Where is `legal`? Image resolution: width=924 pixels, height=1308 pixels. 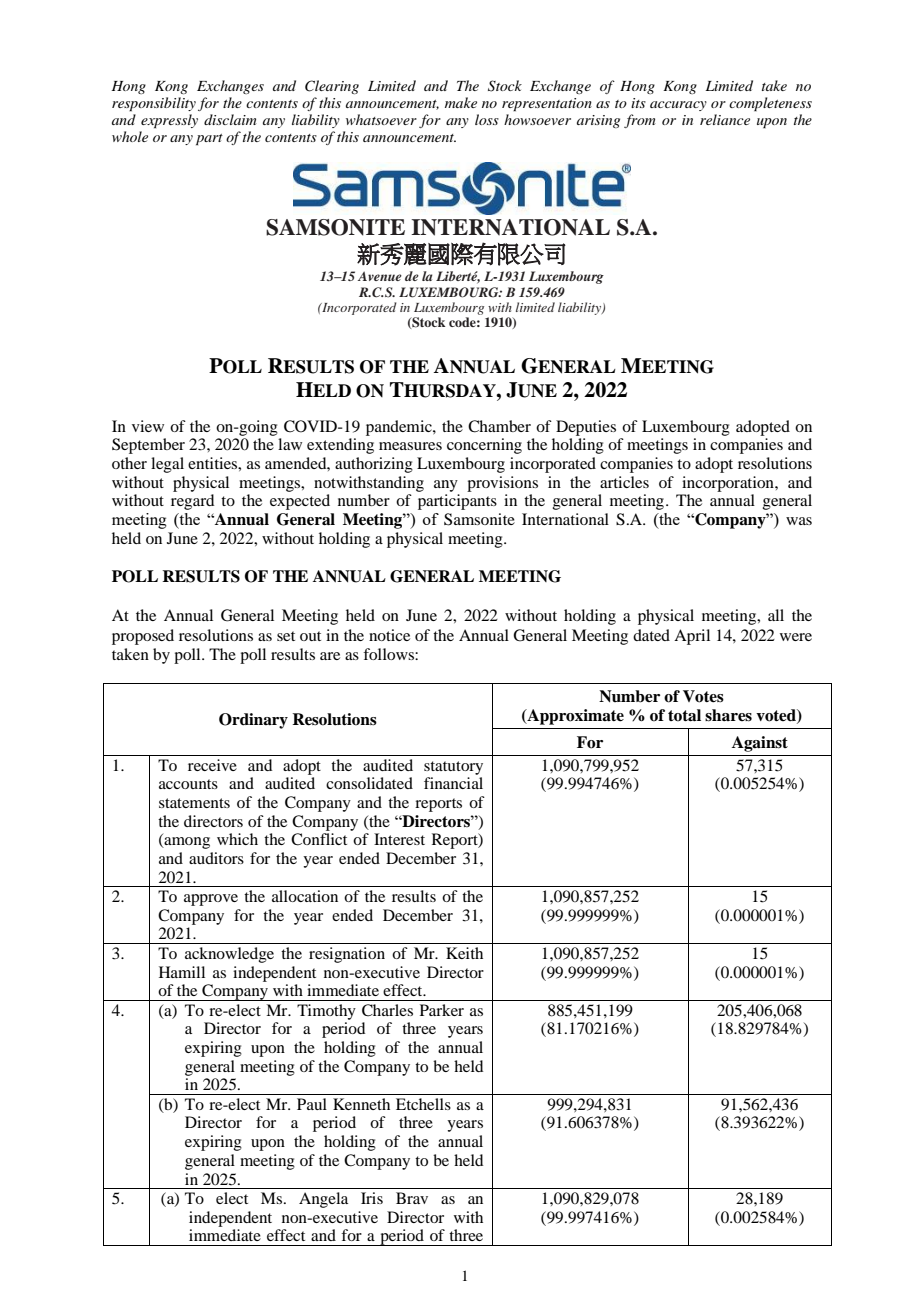 legal is located at coordinates (167, 465).
